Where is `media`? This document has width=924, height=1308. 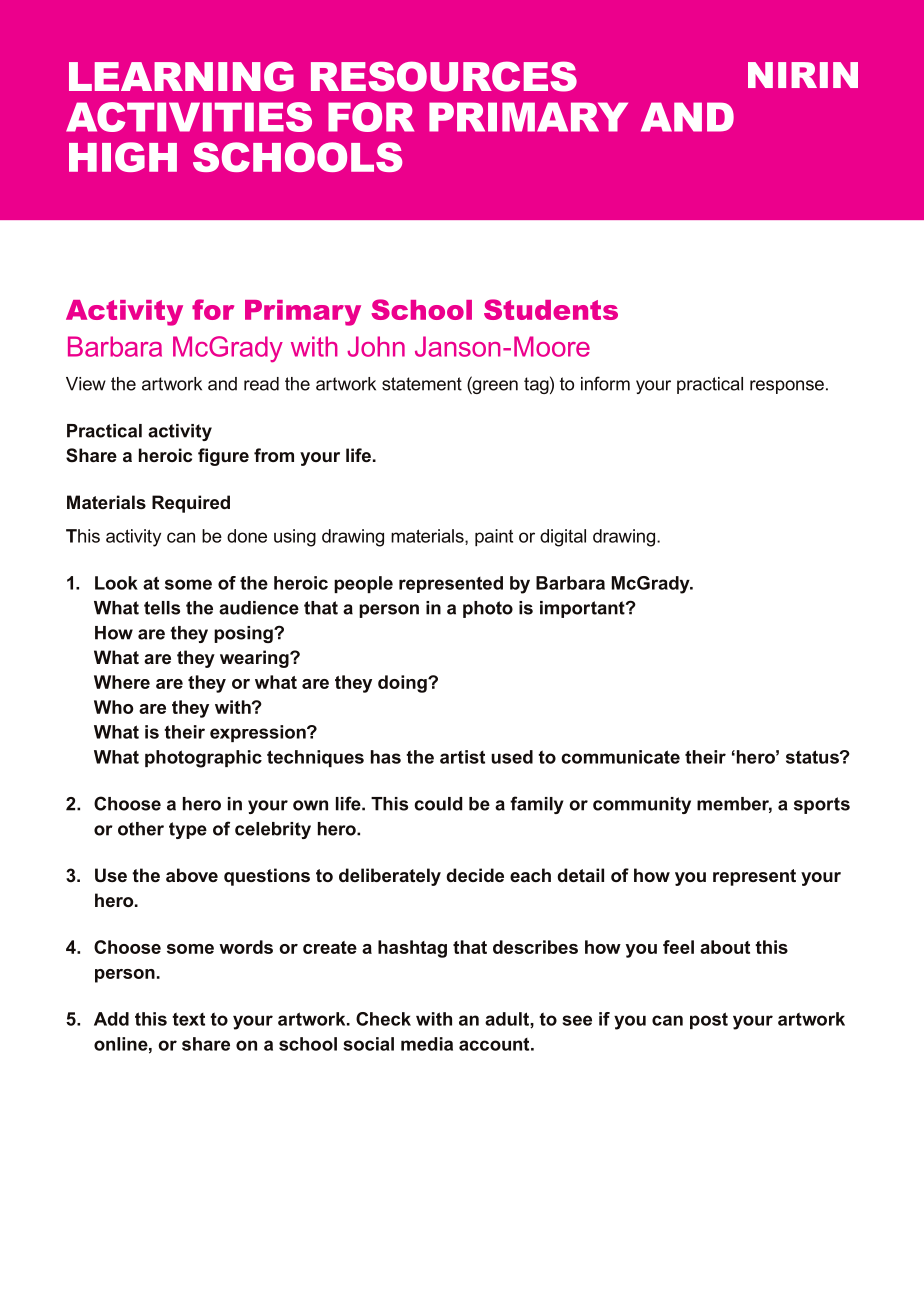
media is located at coordinates (427, 1044).
